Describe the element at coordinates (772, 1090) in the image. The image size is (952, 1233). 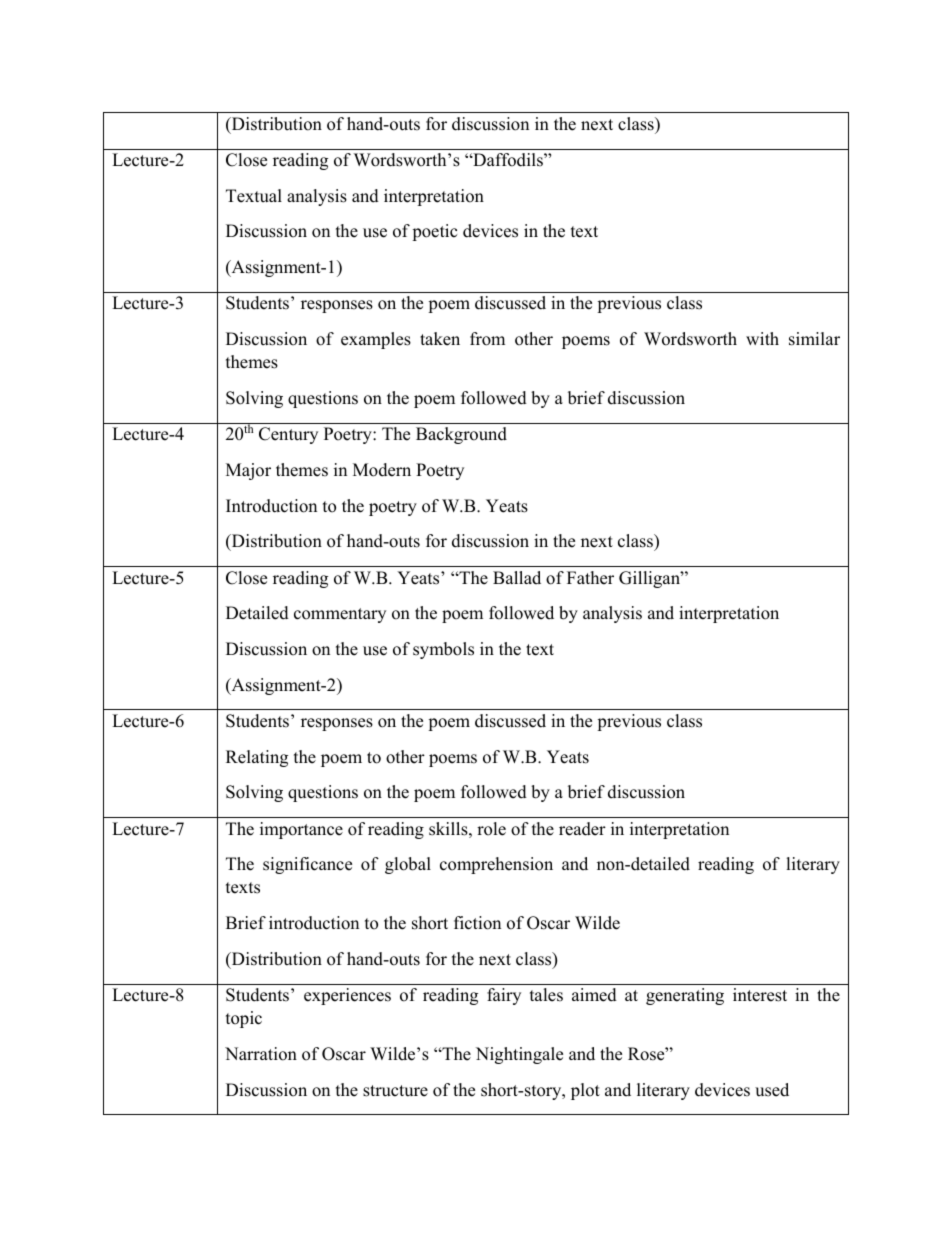
I see `used` at that location.
